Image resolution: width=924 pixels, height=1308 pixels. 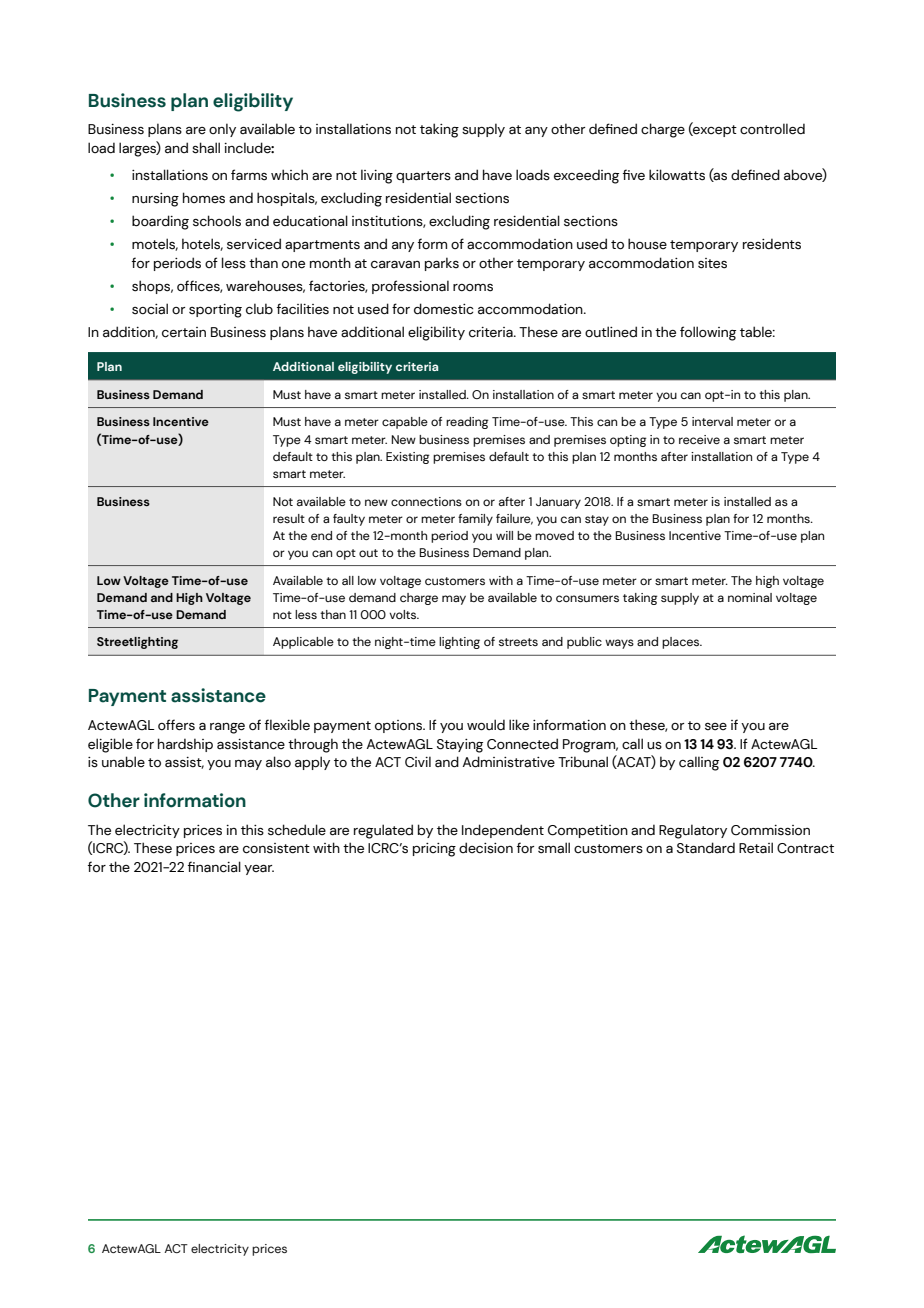 What do you see at coordinates (677, 175) in the page?
I see `kilowatts` at bounding box center [677, 175].
